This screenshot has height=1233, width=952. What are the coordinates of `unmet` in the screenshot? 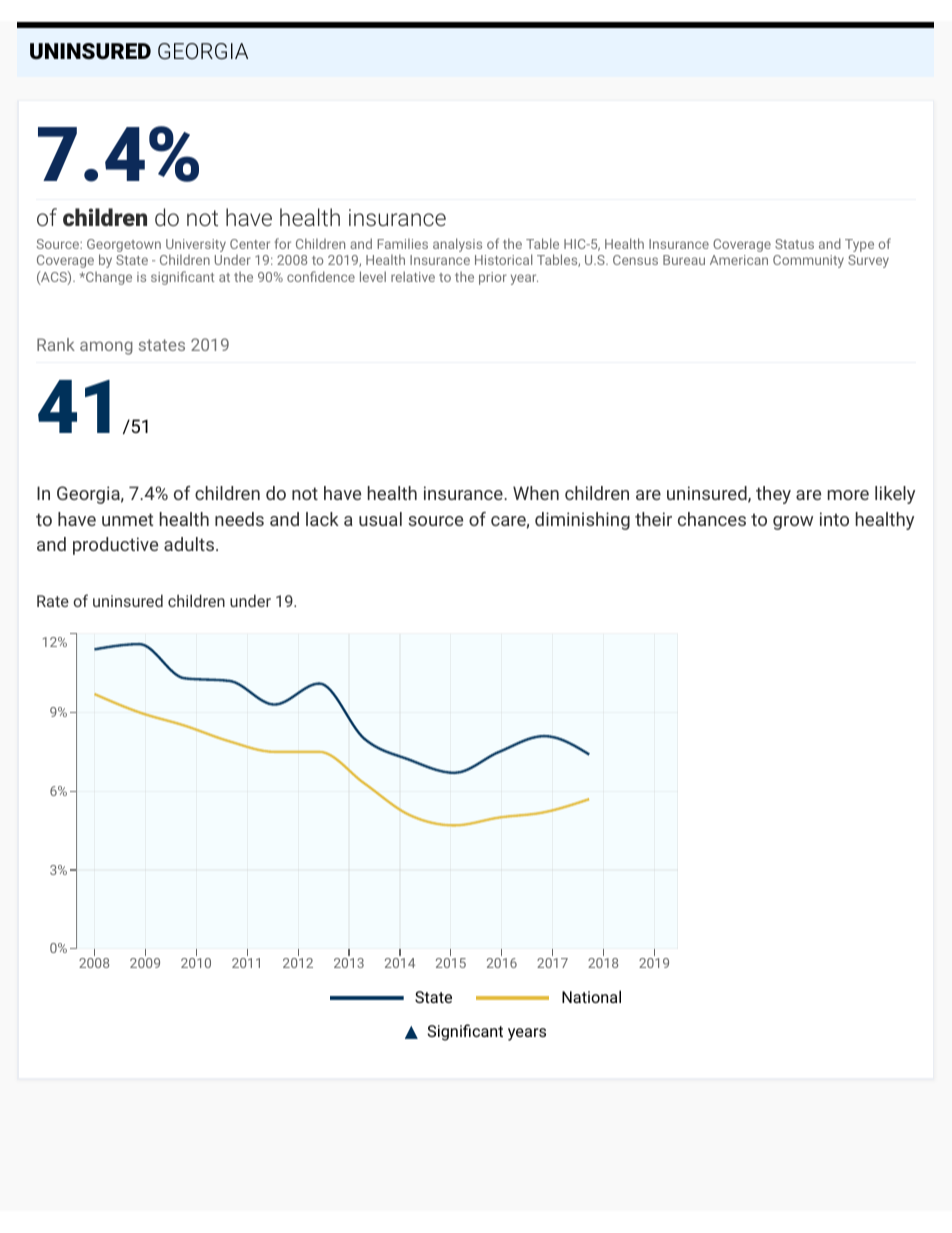 It's located at (127, 519).
